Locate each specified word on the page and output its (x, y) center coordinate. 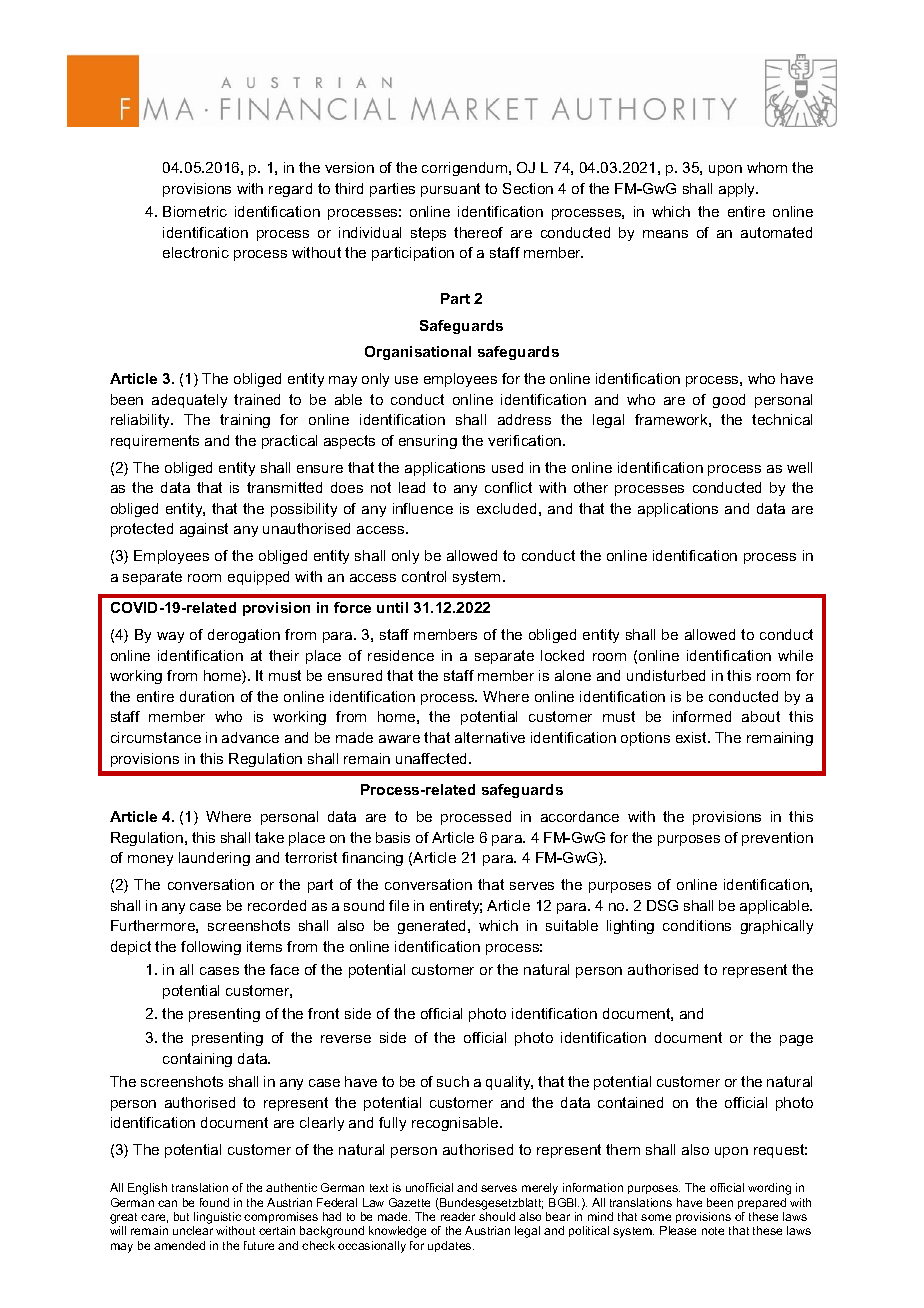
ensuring (428, 442)
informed (702, 716)
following (211, 948)
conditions (697, 925)
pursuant (450, 190)
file (399, 905)
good (729, 401)
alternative (490, 737)
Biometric (195, 211)
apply (738, 190)
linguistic (217, 1219)
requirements (155, 442)
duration (207, 696)
